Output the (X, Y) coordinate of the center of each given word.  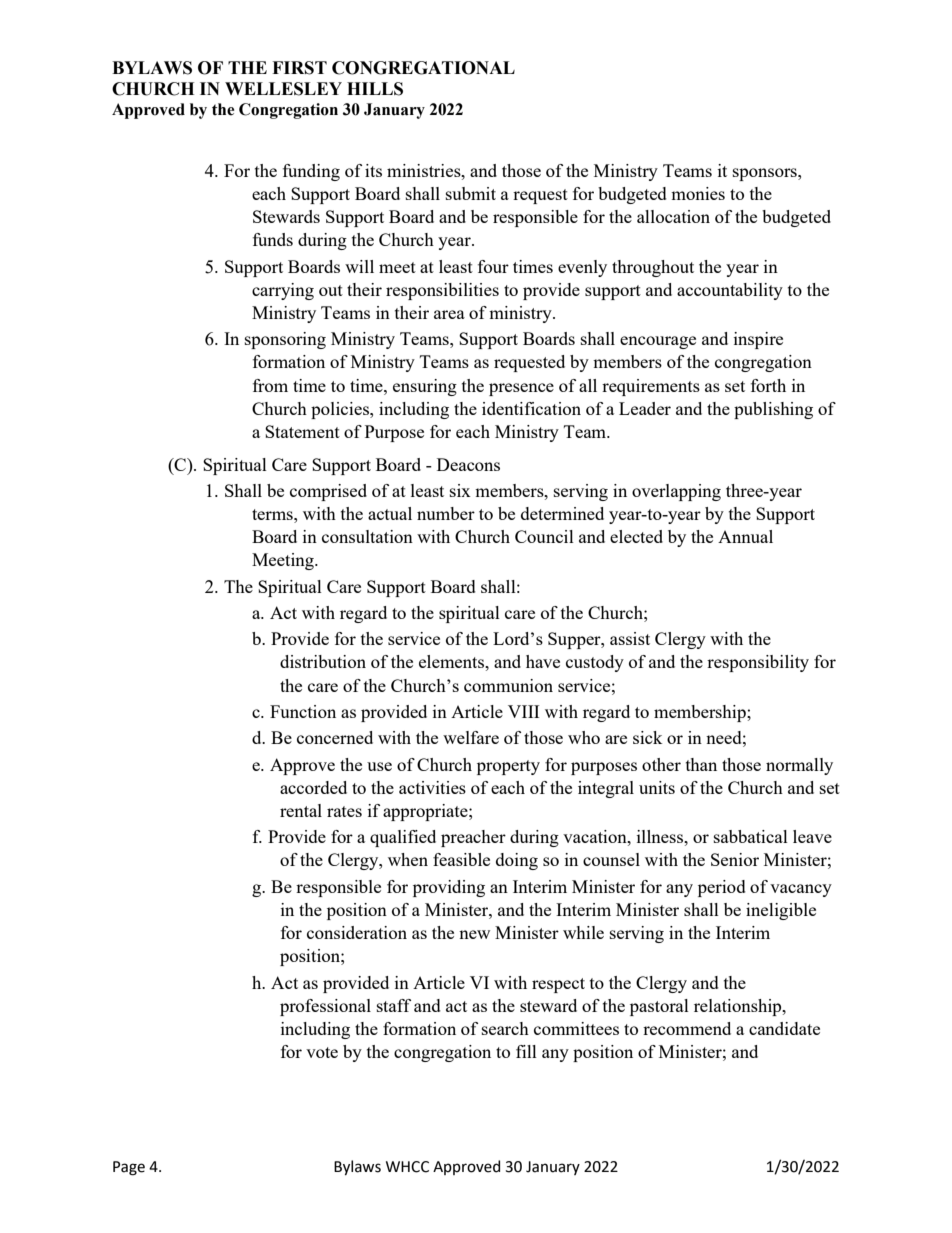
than (701, 764)
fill (526, 1051)
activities (432, 787)
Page (129, 1168)
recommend (687, 1028)
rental (301, 810)
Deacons (468, 464)
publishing (773, 410)
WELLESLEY (283, 89)
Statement (302, 431)
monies (698, 193)
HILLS (375, 89)
